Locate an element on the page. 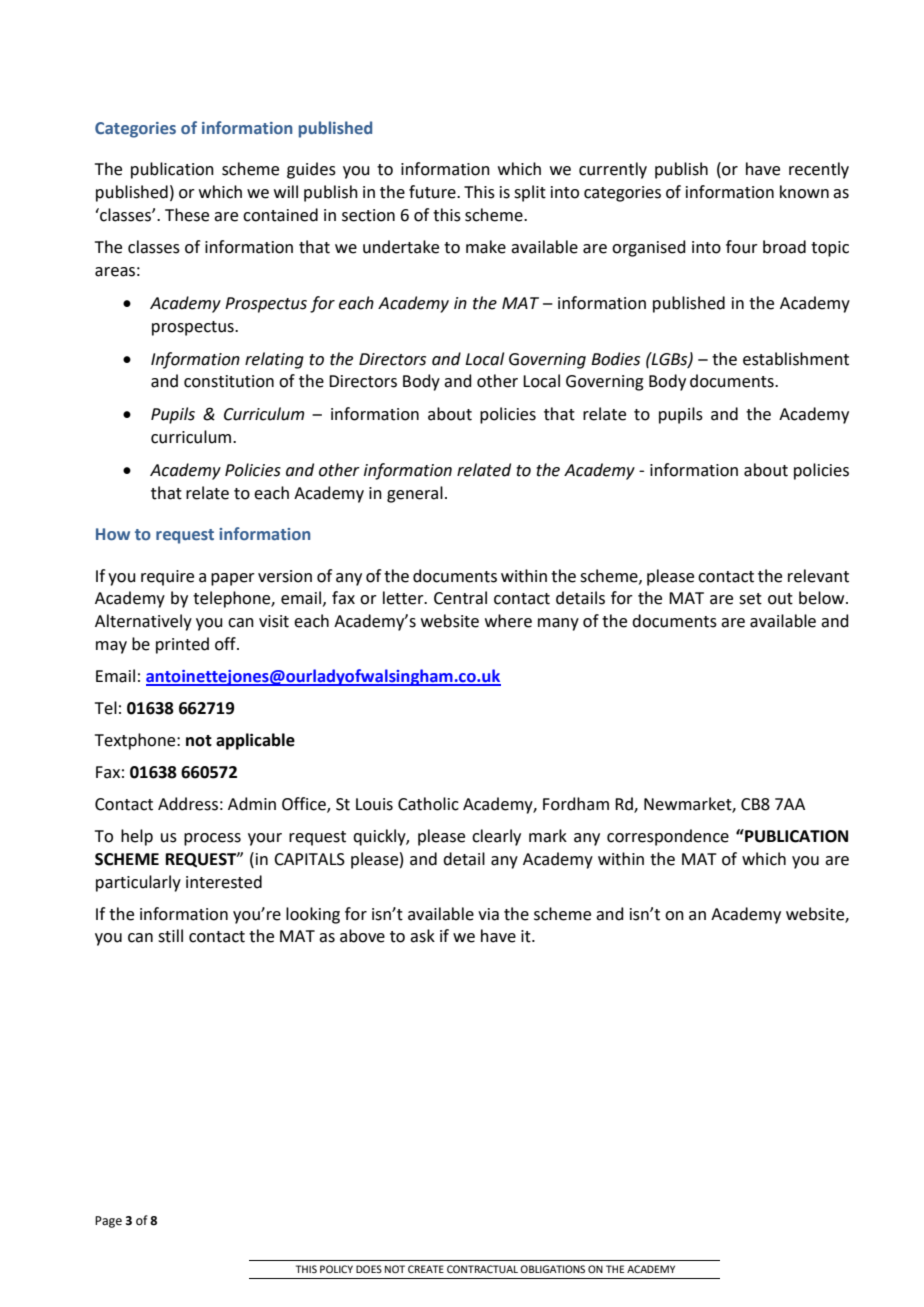  general is located at coordinates (415, 494).
